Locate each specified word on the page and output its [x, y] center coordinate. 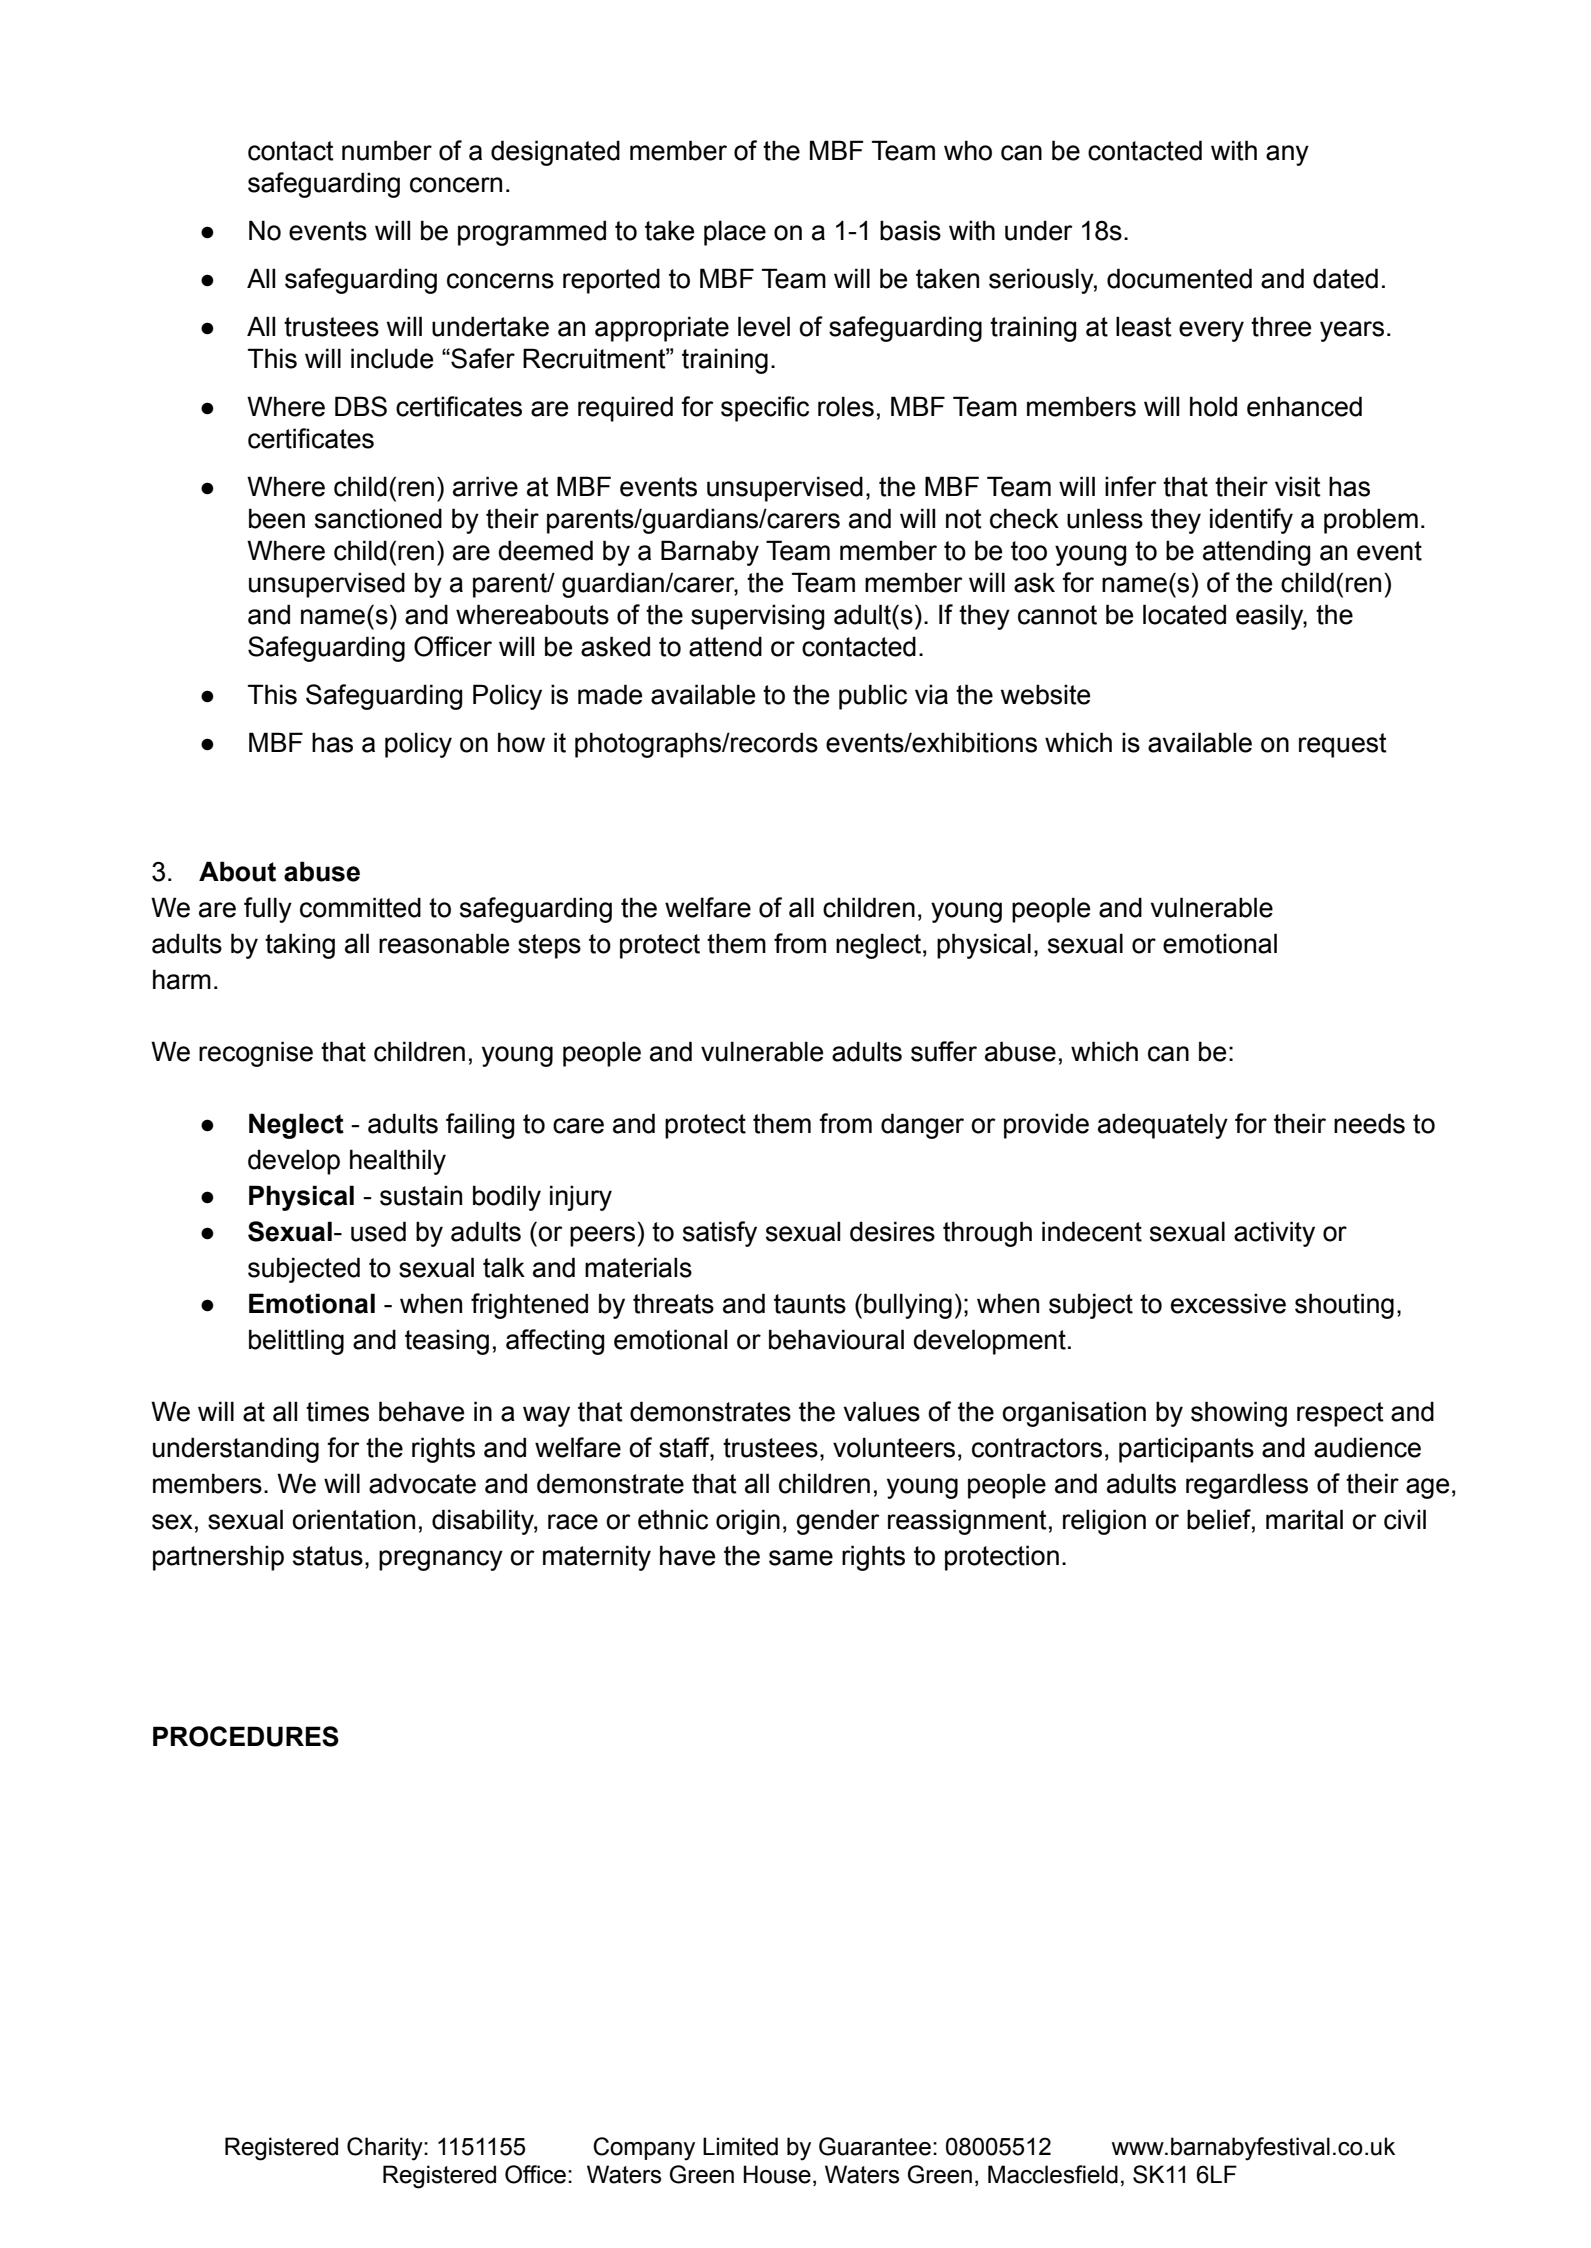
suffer [944, 1051]
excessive [1228, 1303]
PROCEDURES [246, 1736]
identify [1251, 521]
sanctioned [378, 518]
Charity [386, 2149]
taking [300, 946]
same [801, 1558]
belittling [296, 1342]
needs [1369, 1123]
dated [1345, 278]
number [387, 150]
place [735, 233]
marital [1304, 1519]
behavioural [836, 1339]
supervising [757, 617]
